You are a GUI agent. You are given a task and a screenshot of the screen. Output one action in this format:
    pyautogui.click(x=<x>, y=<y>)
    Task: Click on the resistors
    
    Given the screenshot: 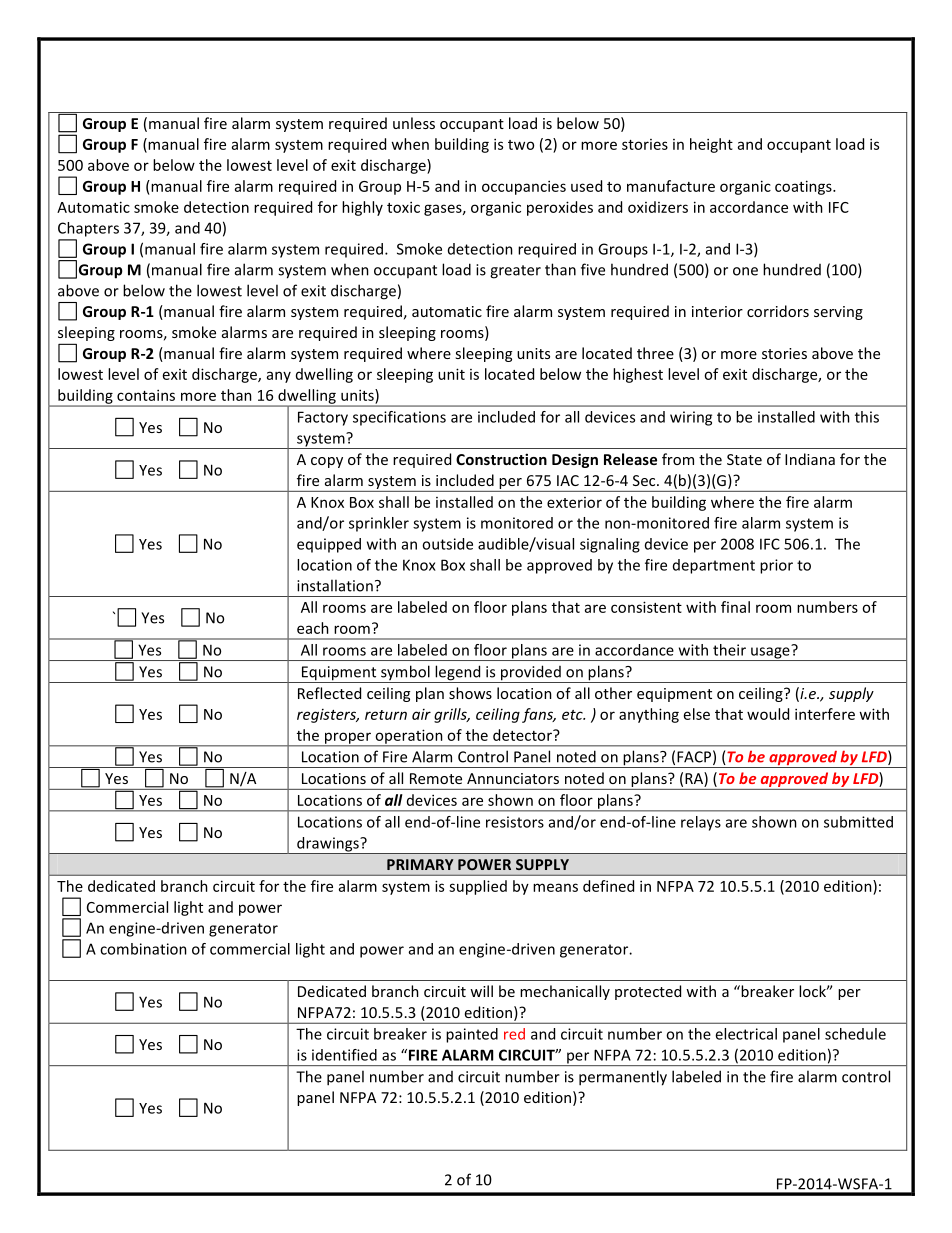 What is the action you would take?
    pyautogui.click(x=515, y=822)
